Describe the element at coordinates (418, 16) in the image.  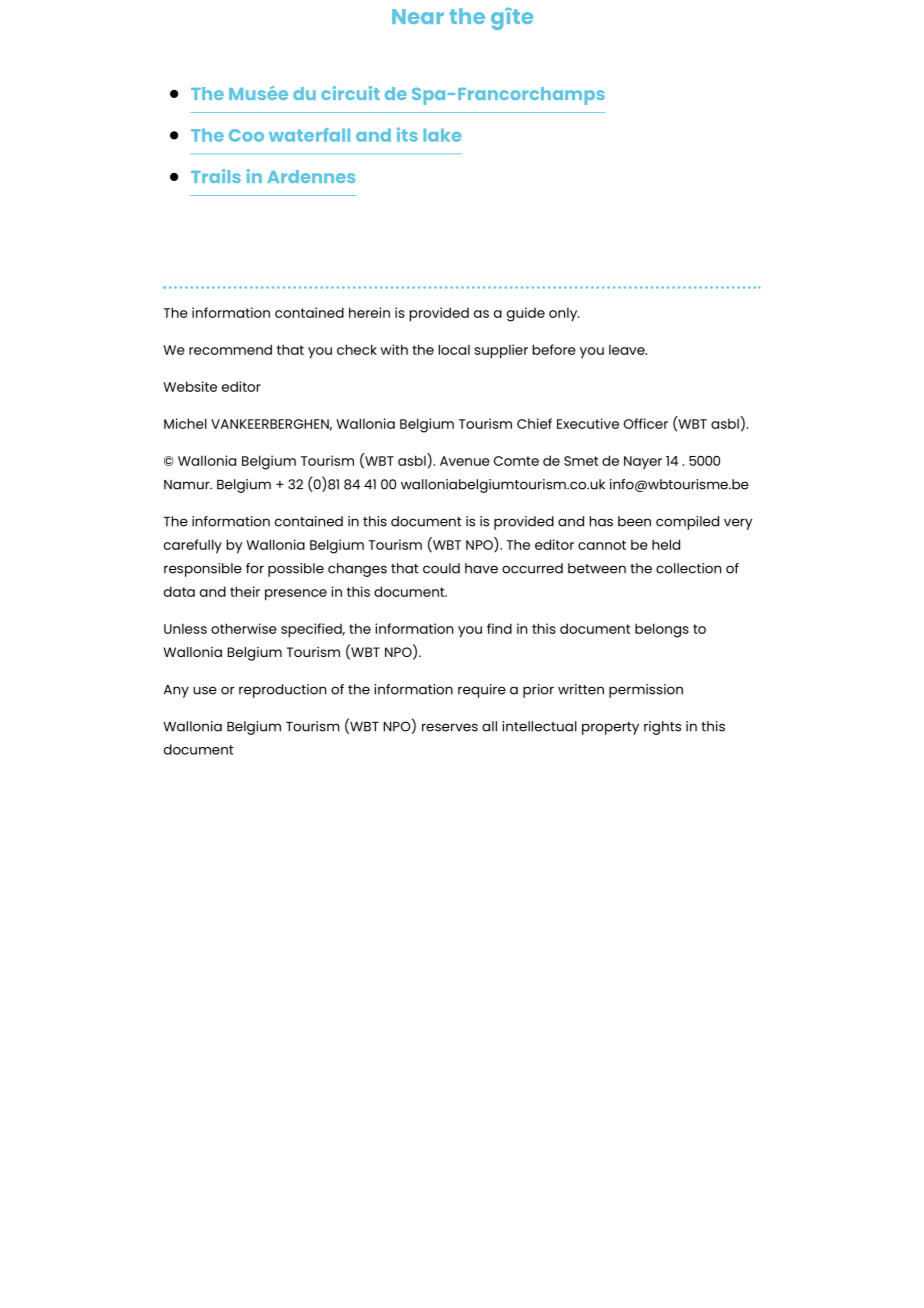
I see `Near` at that location.
